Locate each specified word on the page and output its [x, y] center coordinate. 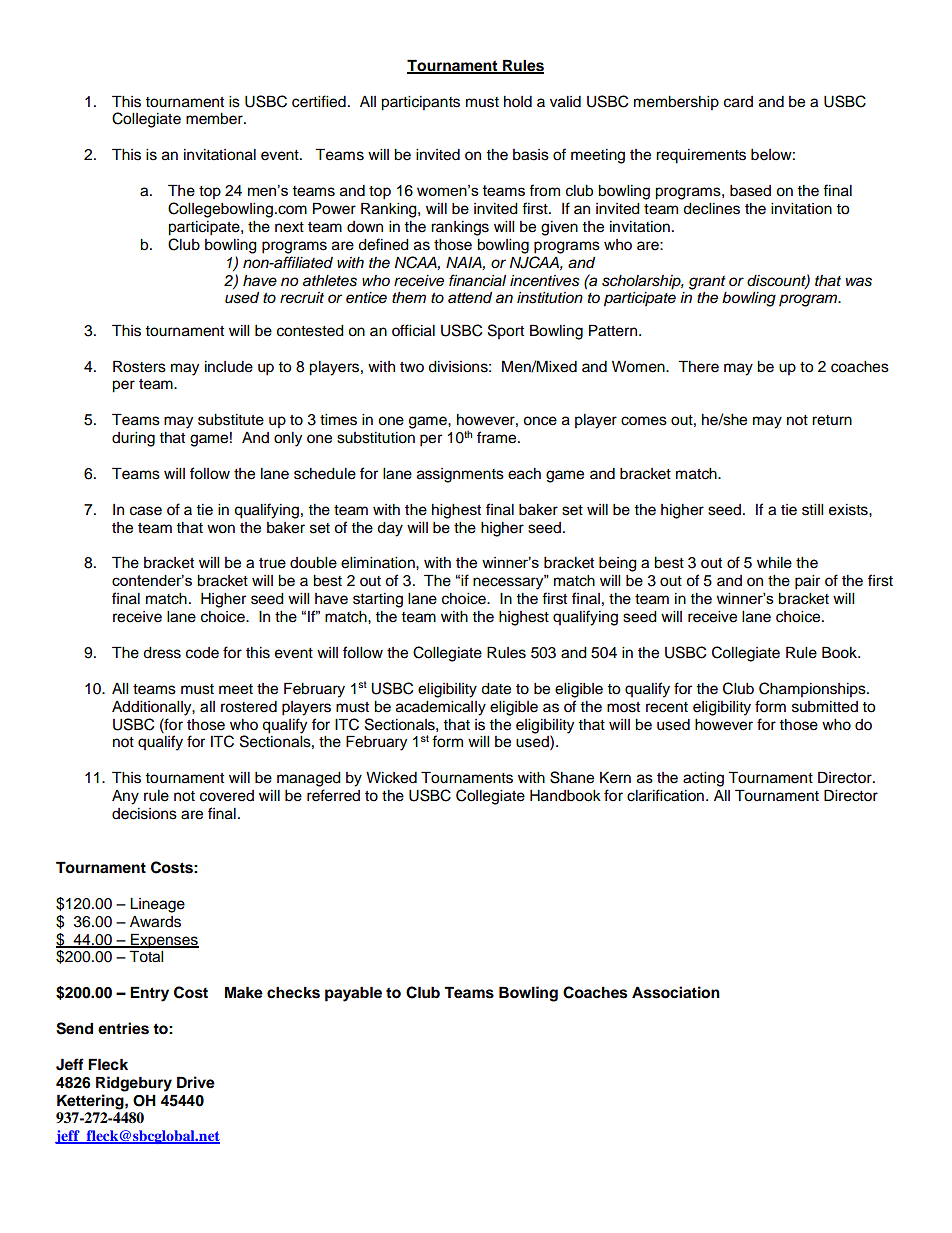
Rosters [139, 366]
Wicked [391, 778]
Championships [813, 689]
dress [162, 653]
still [812, 510]
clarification [665, 795]
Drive [196, 1082]
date [496, 689]
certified [319, 101]
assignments [460, 475]
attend [470, 297]
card [738, 102]
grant [707, 283]
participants [420, 103]
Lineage [157, 905]
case [146, 511]
